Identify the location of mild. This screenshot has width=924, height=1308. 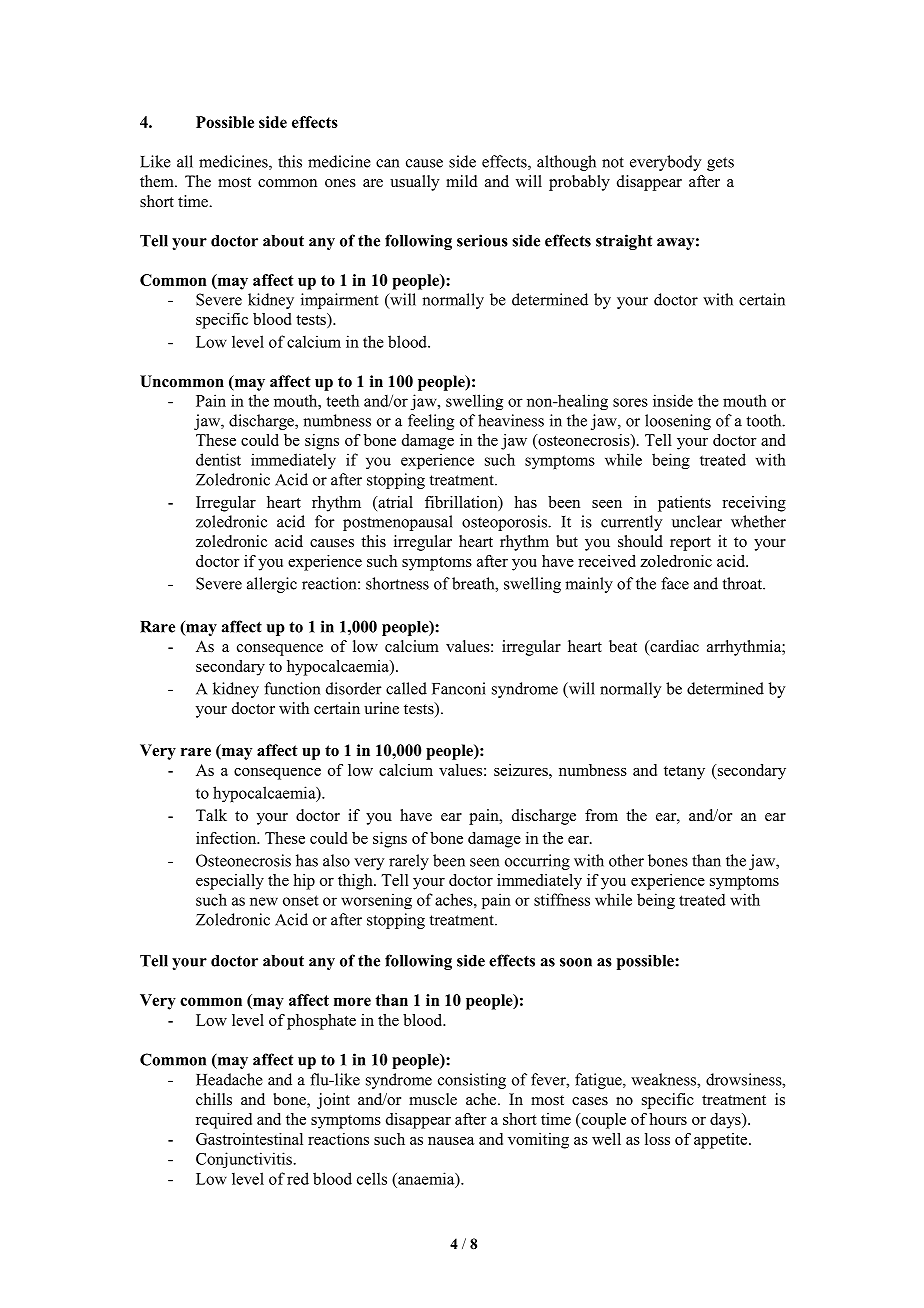
(462, 181).
